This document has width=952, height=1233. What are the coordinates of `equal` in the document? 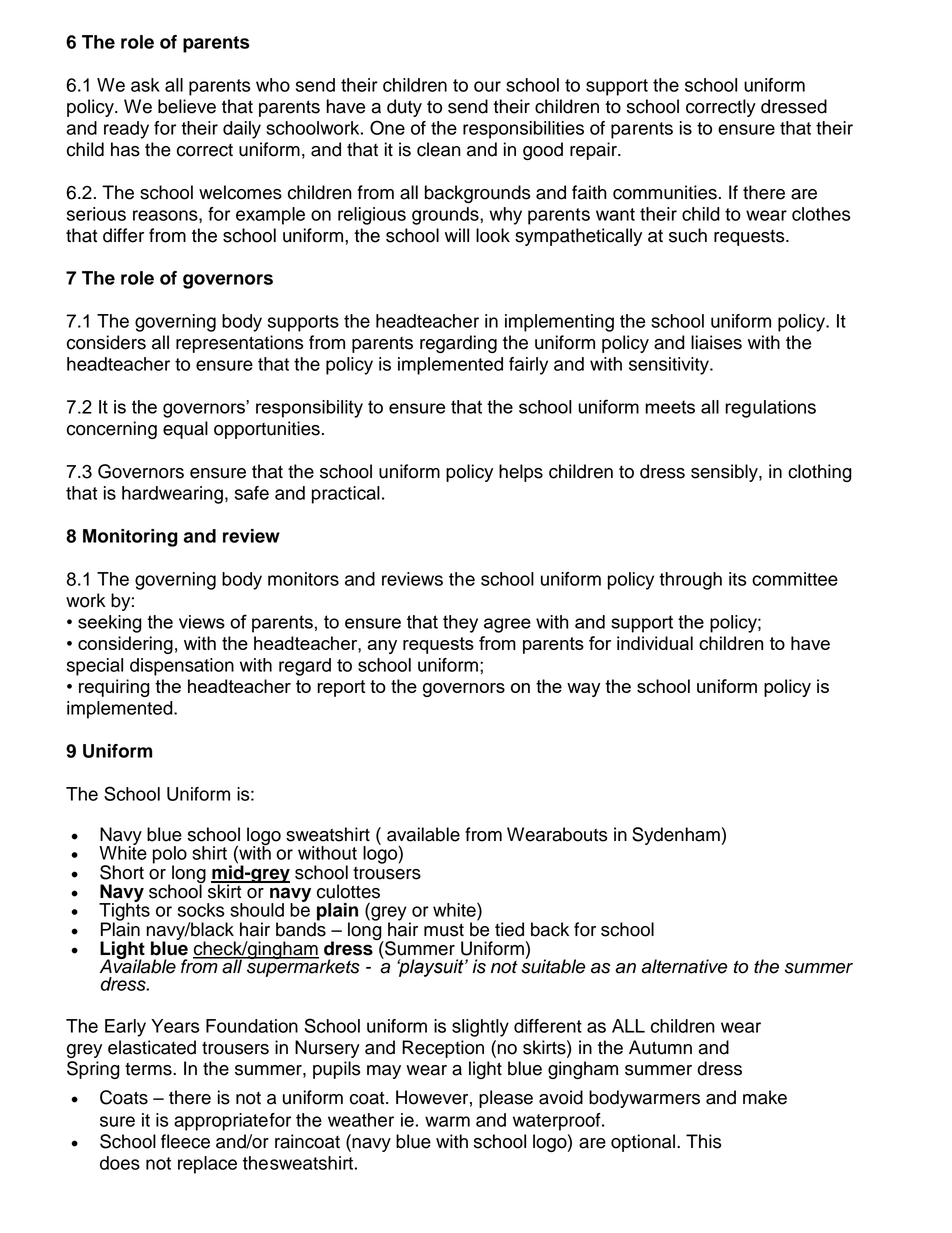 It's located at (185, 430).
